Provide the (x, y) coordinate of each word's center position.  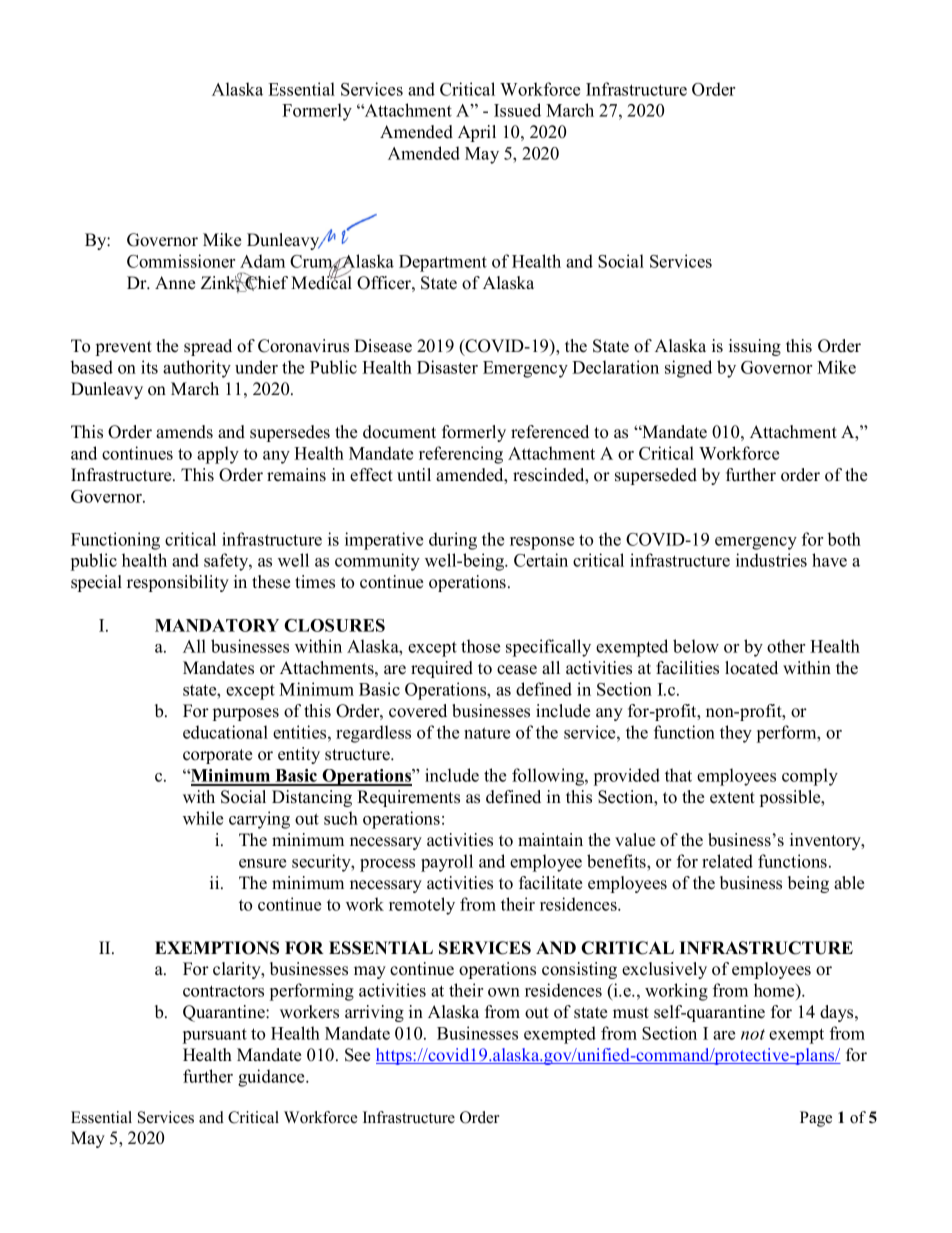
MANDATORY (217, 625)
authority (197, 369)
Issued (517, 110)
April (477, 133)
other (786, 646)
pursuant (215, 1036)
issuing (755, 347)
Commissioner (181, 261)
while (203, 818)
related (727, 861)
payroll (447, 863)
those (480, 646)
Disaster (447, 367)
